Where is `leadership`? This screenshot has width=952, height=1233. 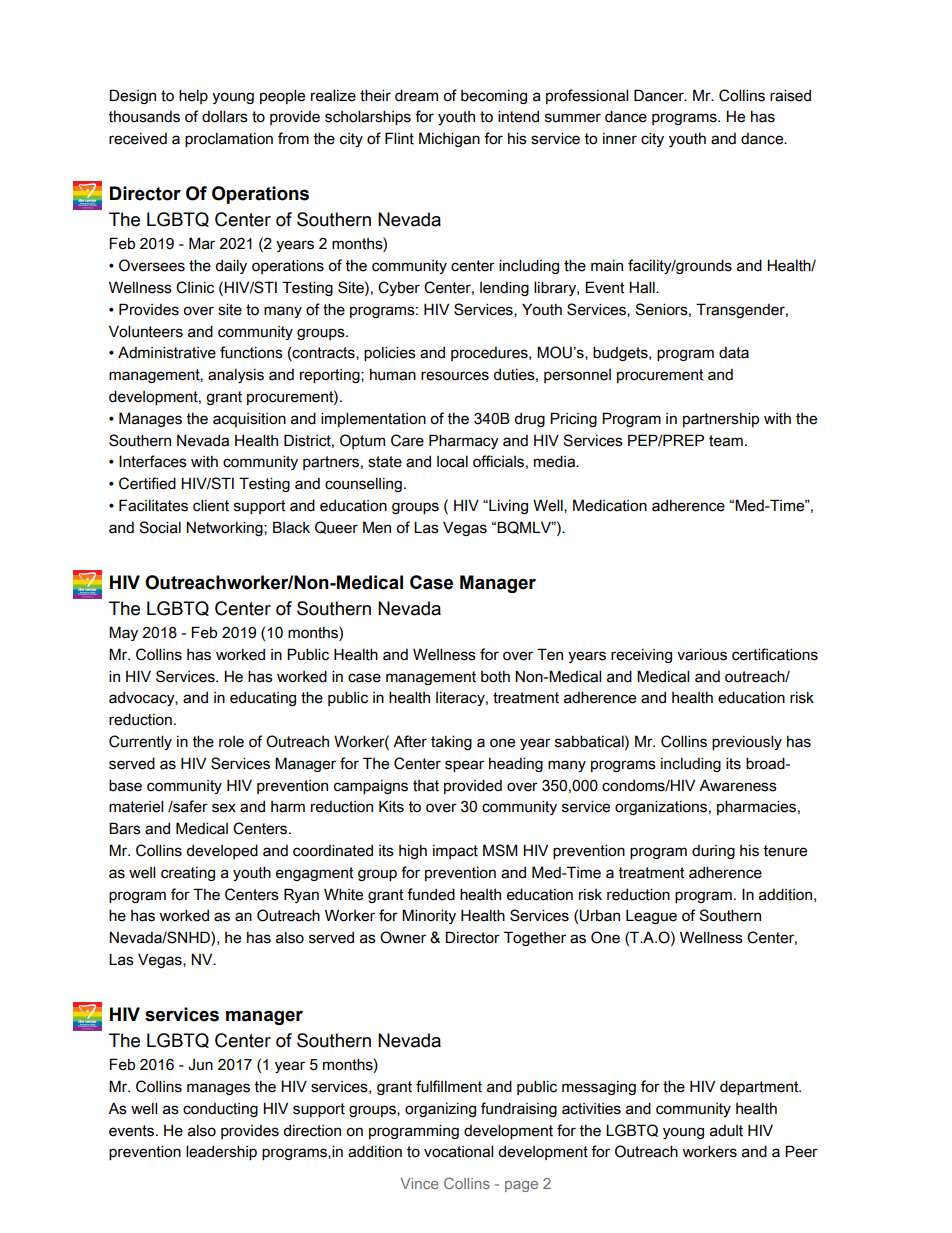
leadership is located at coordinates (221, 1152).
